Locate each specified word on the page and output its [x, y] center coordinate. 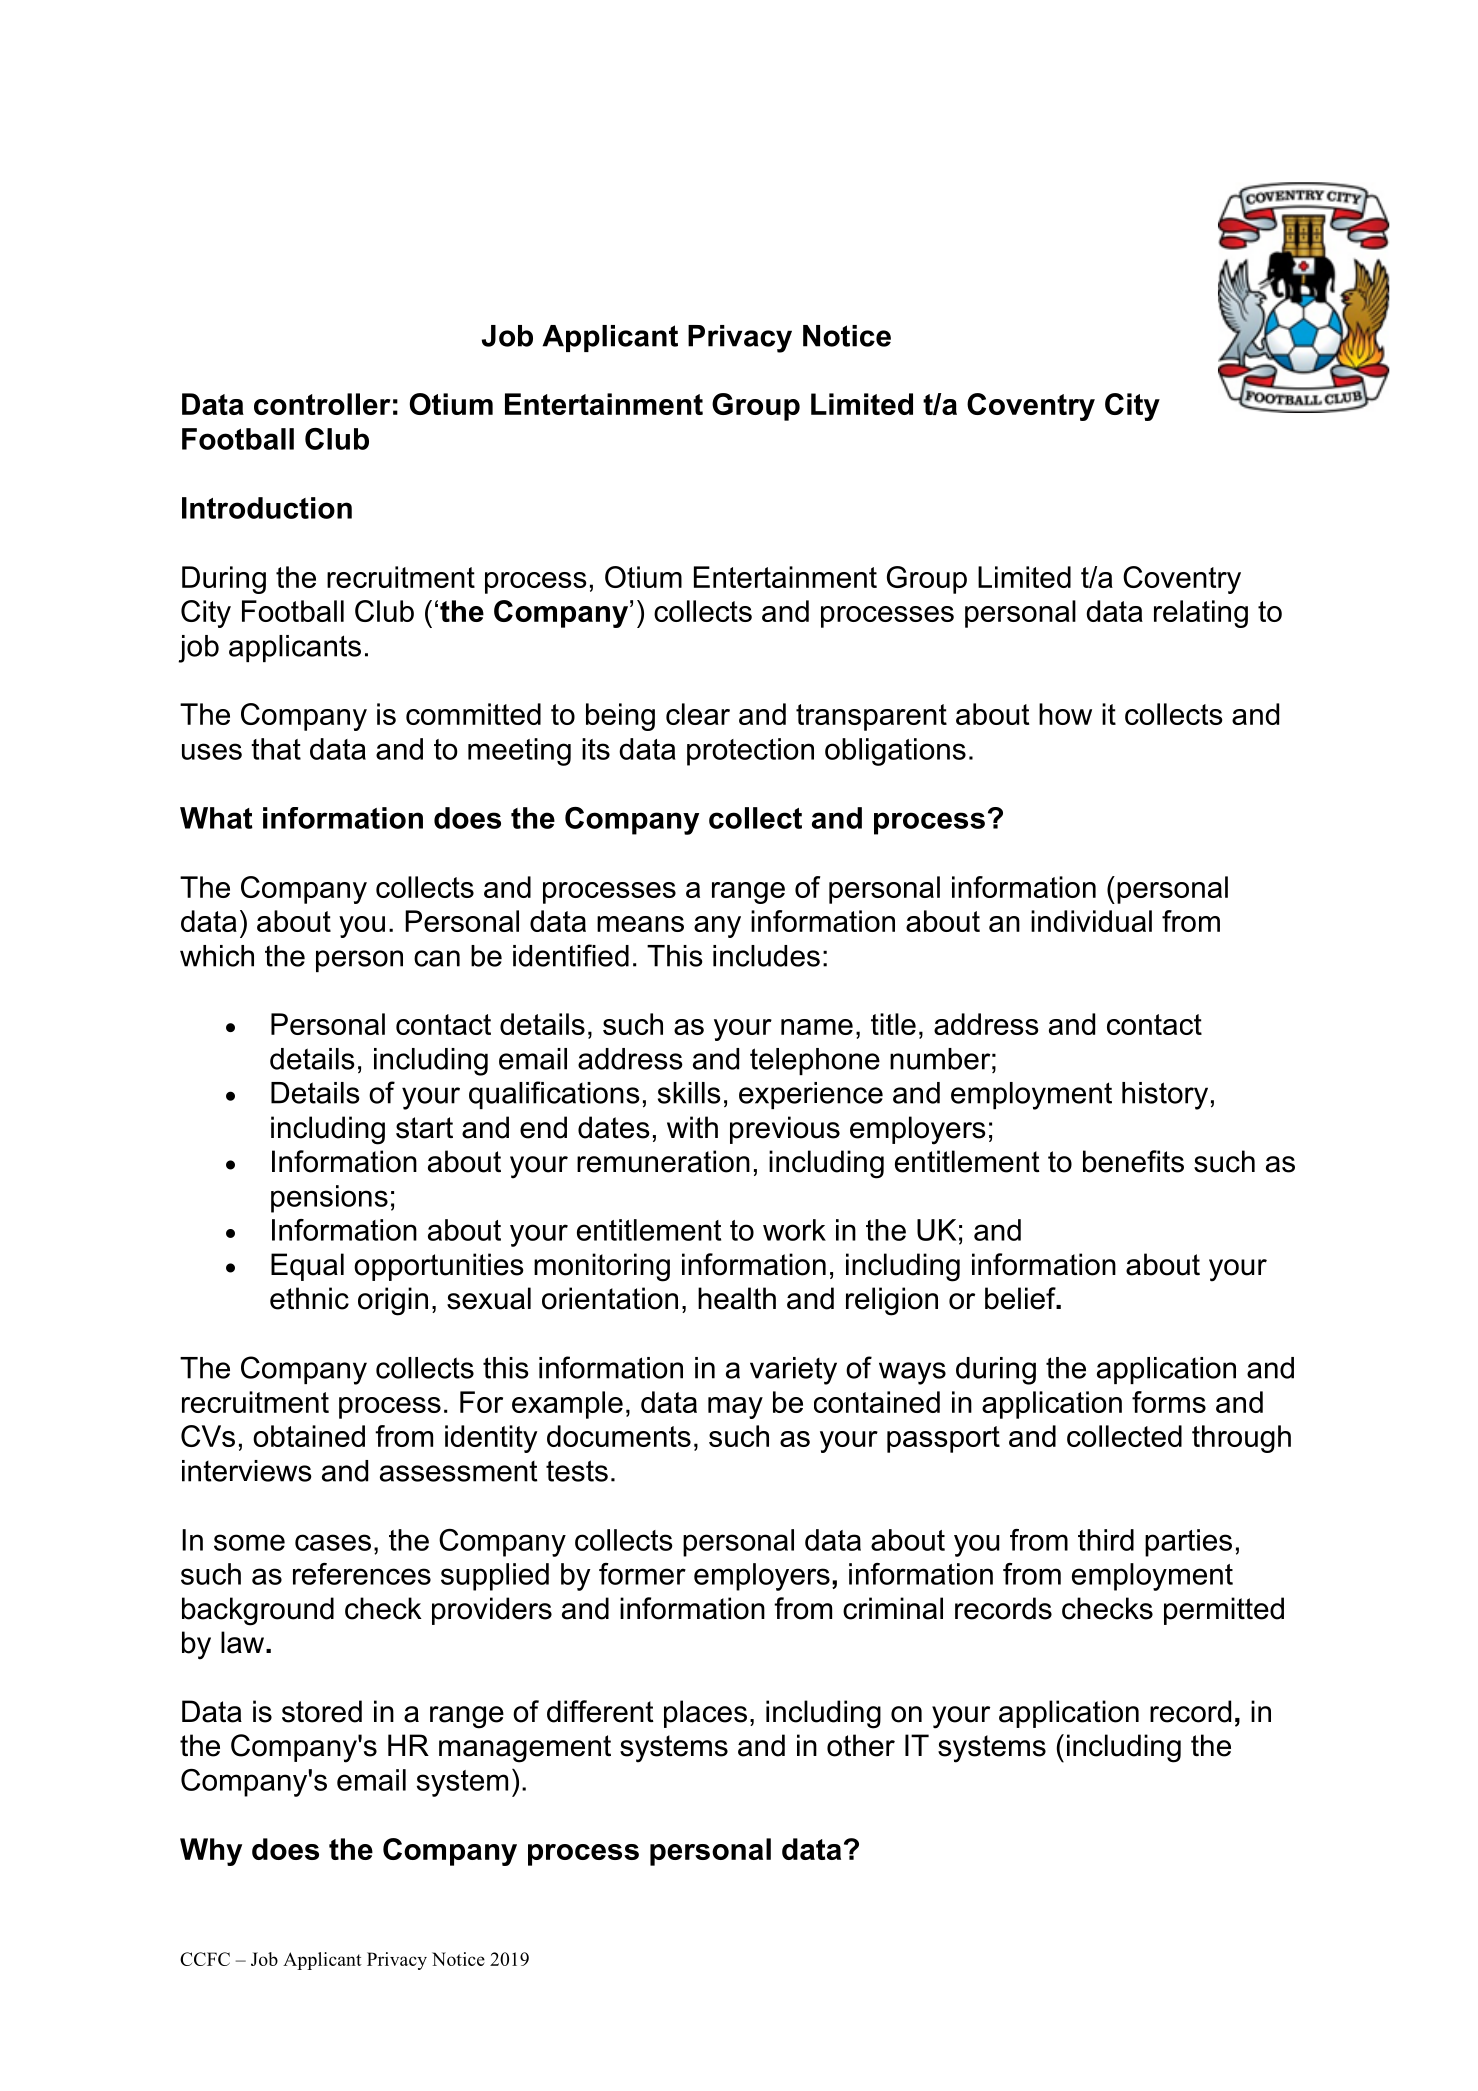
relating [1201, 614]
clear [698, 714]
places [705, 1714]
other [861, 1745]
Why [211, 1852]
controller [322, 404]
